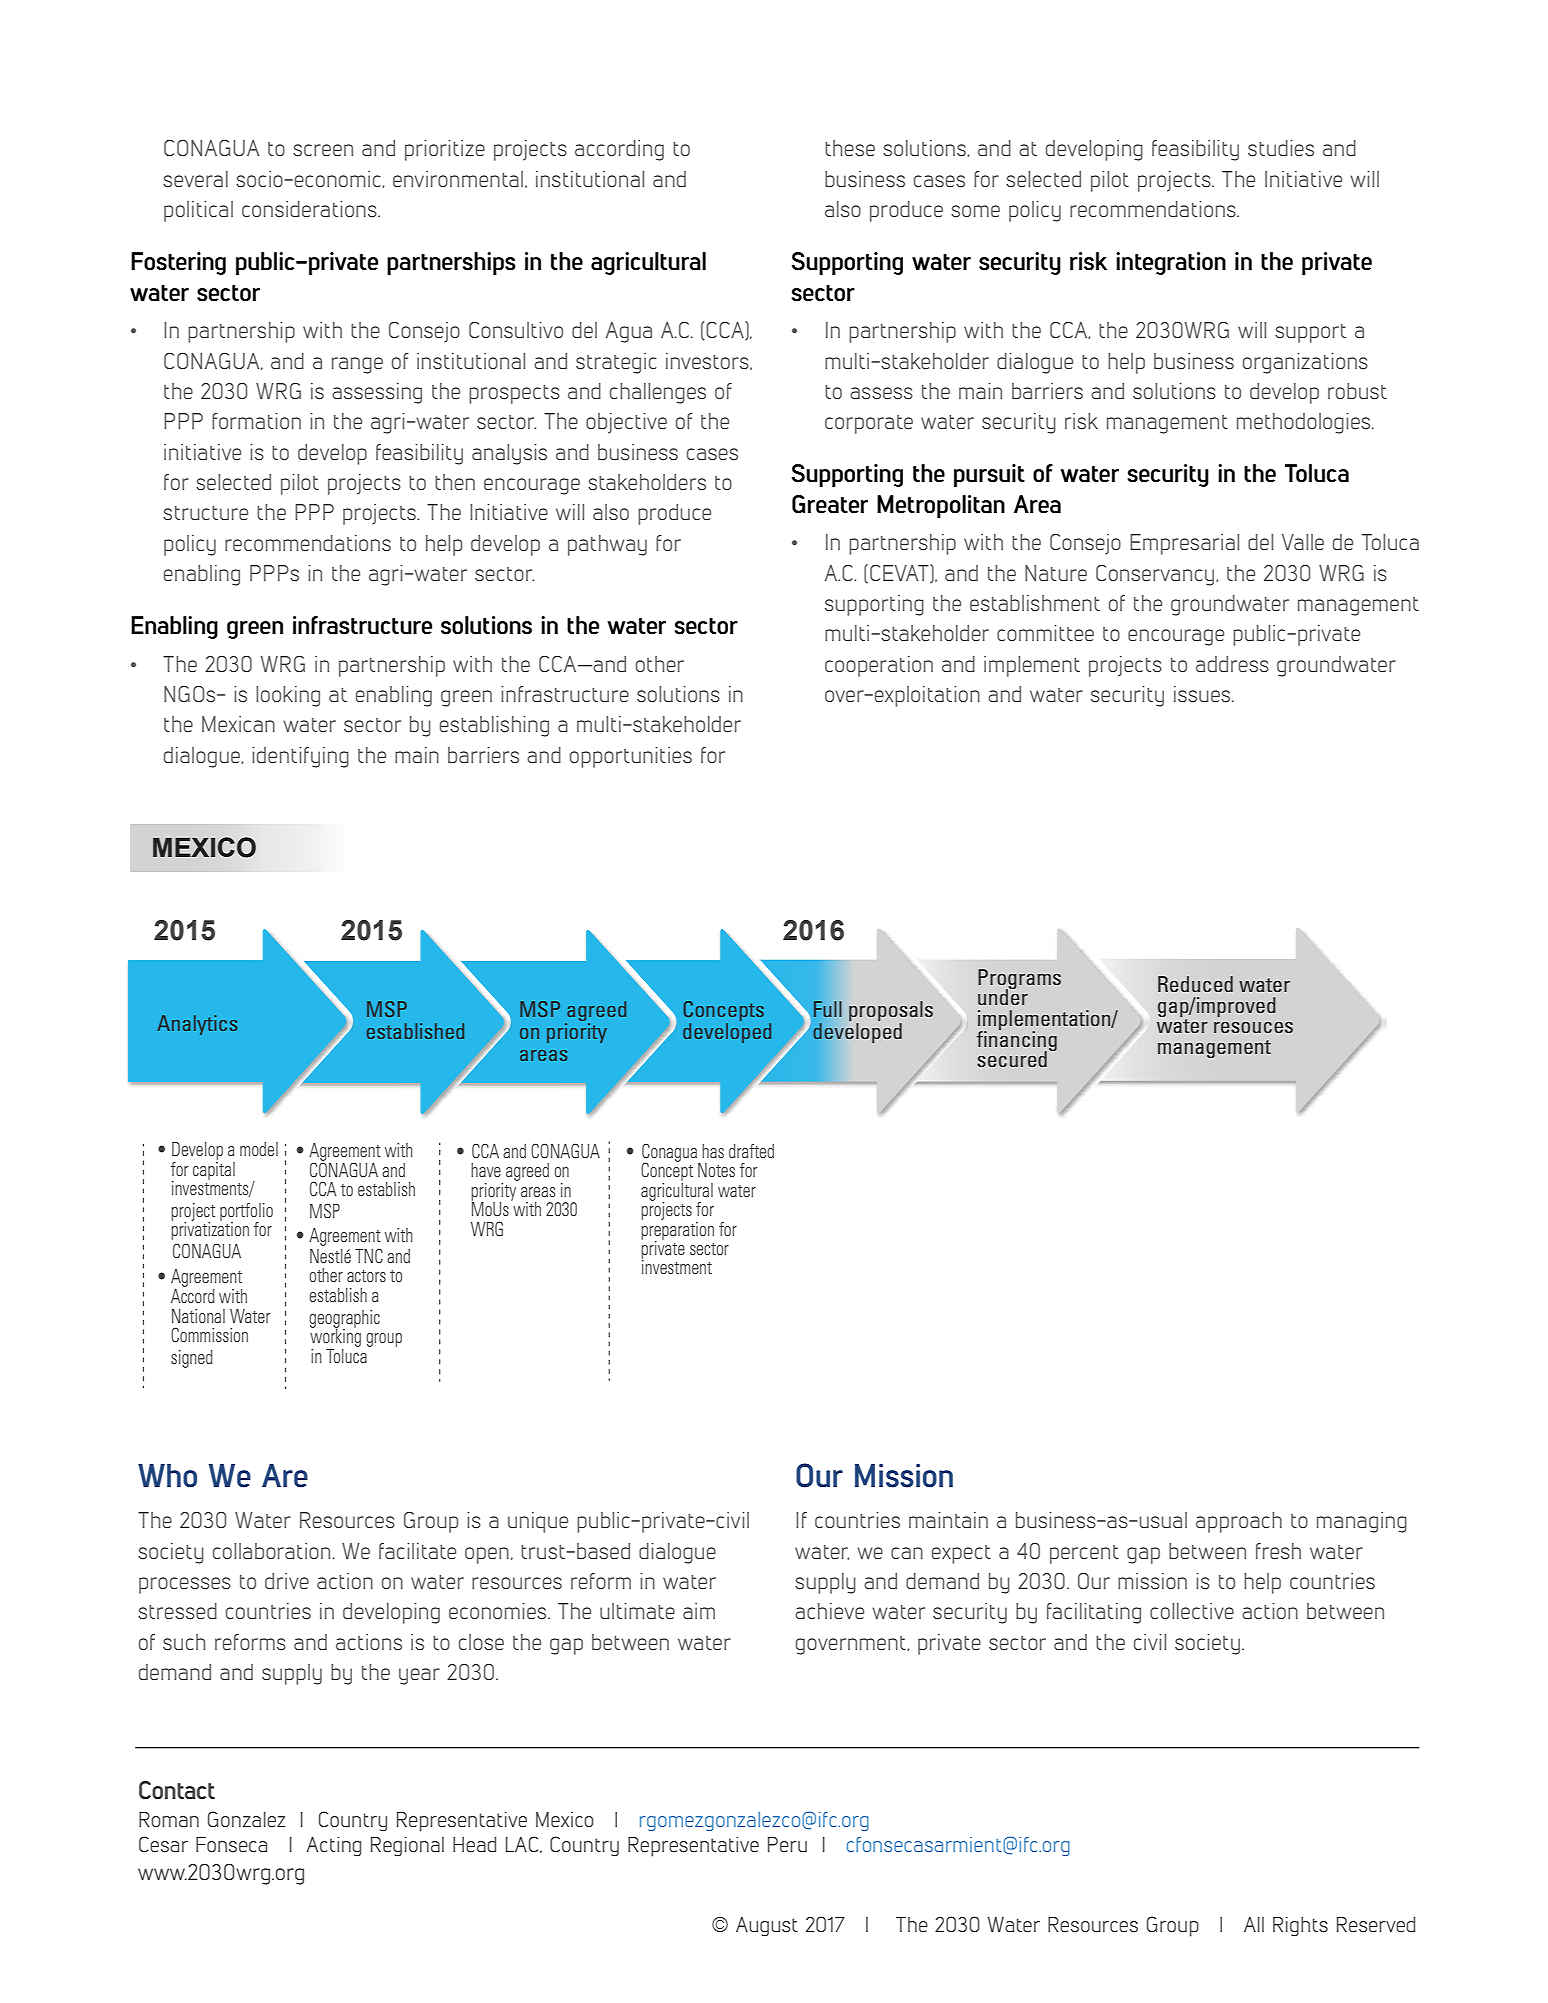  I want to click on Reduced, so click(1195, 984).
